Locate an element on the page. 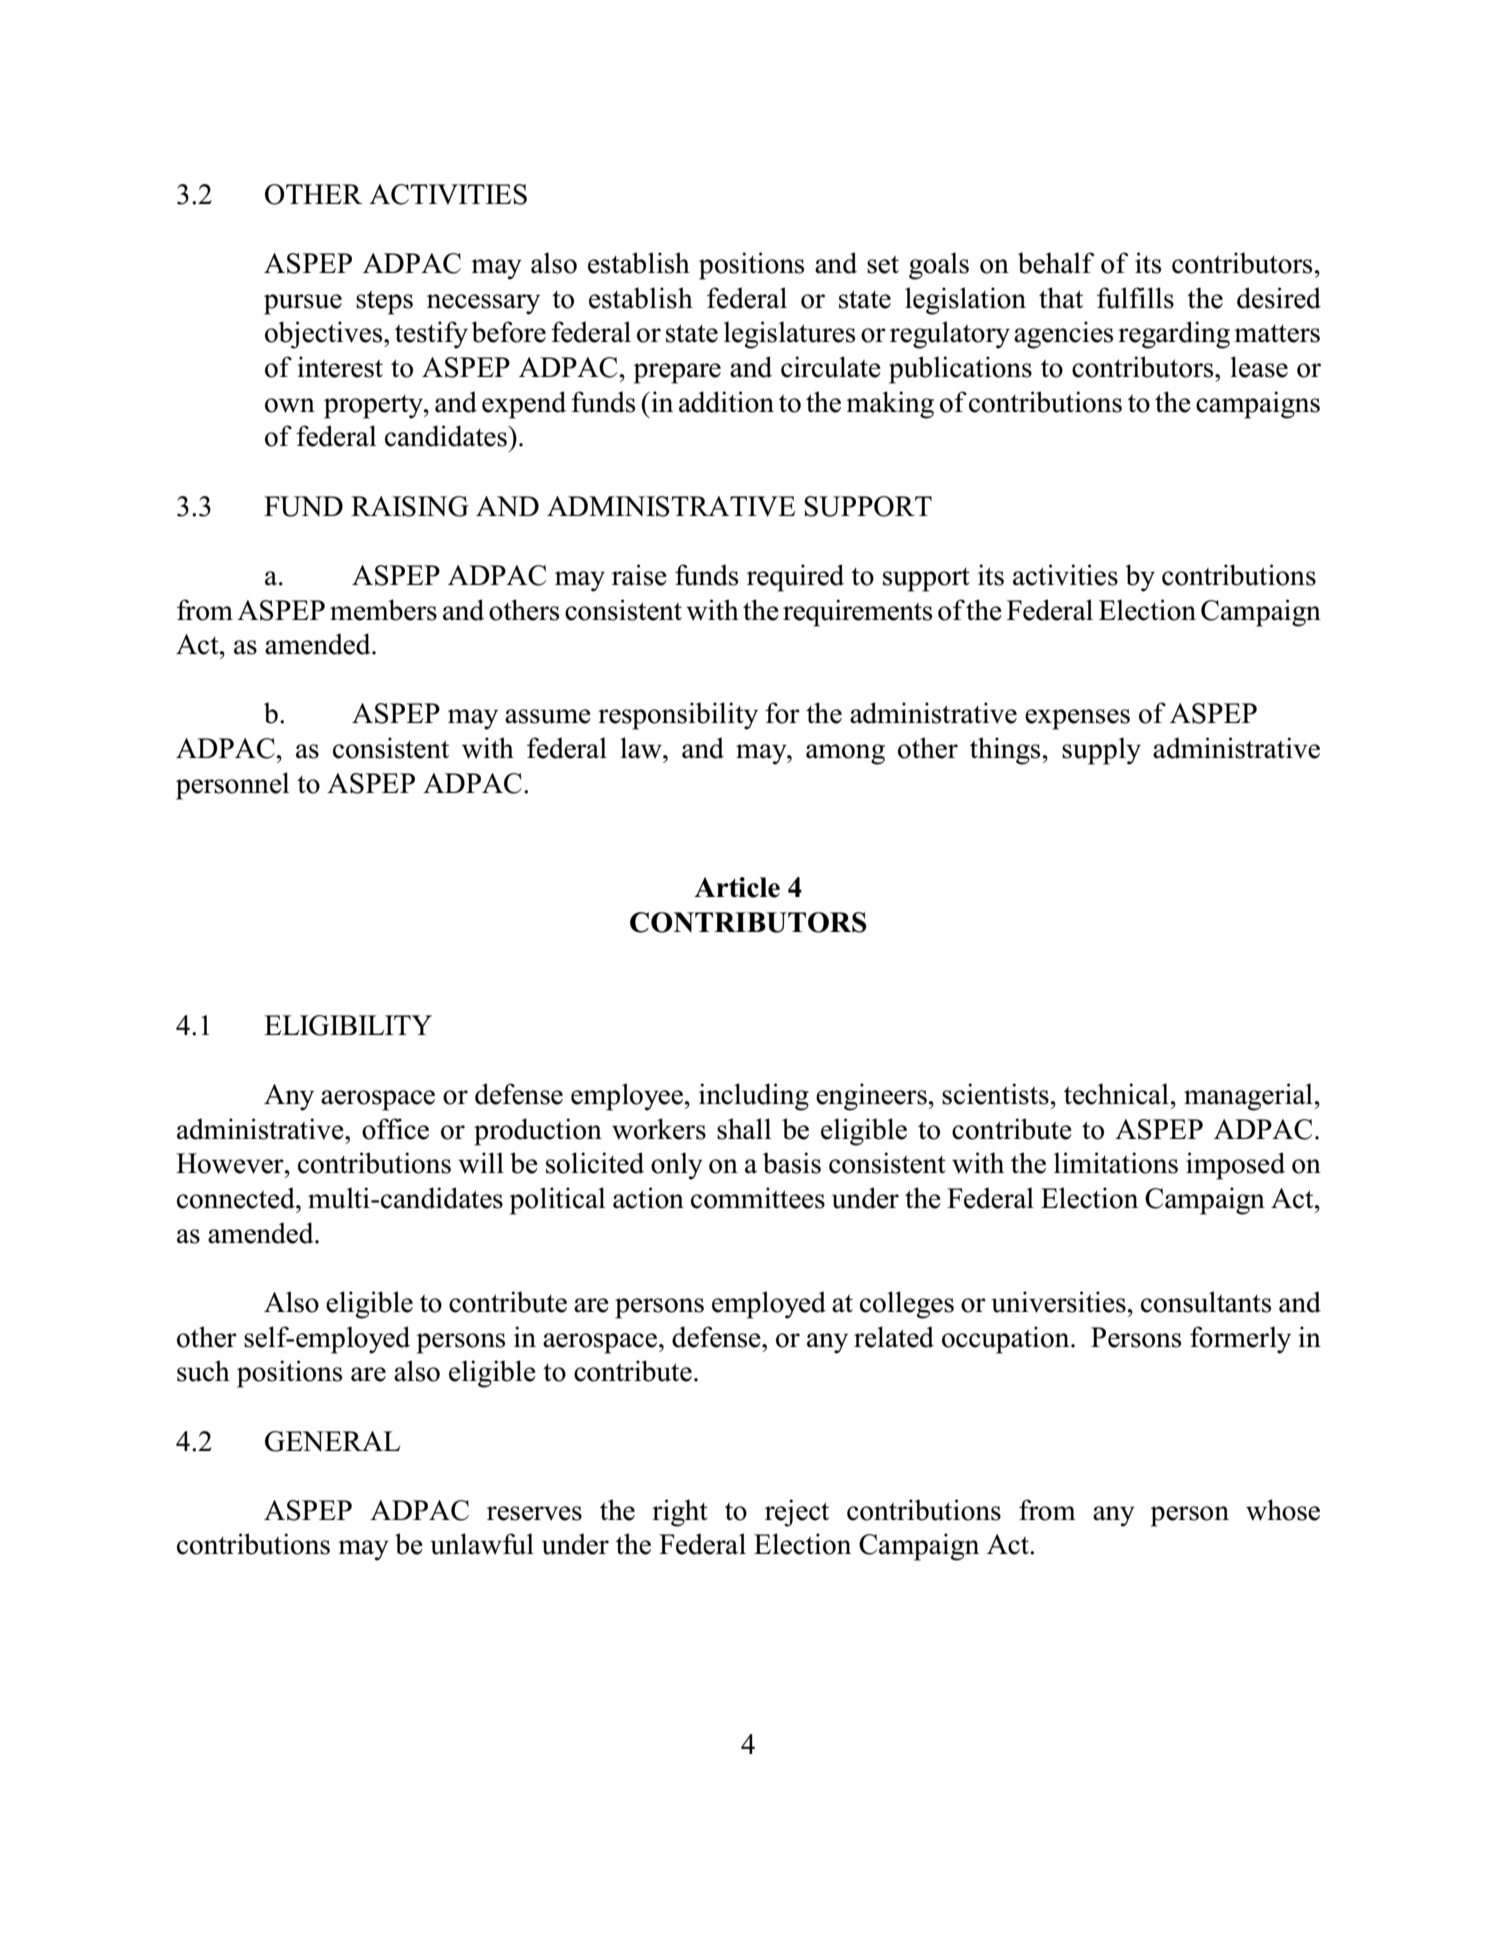 The image size is (1497, 1937). Article is located at coordinates (737, 887).
